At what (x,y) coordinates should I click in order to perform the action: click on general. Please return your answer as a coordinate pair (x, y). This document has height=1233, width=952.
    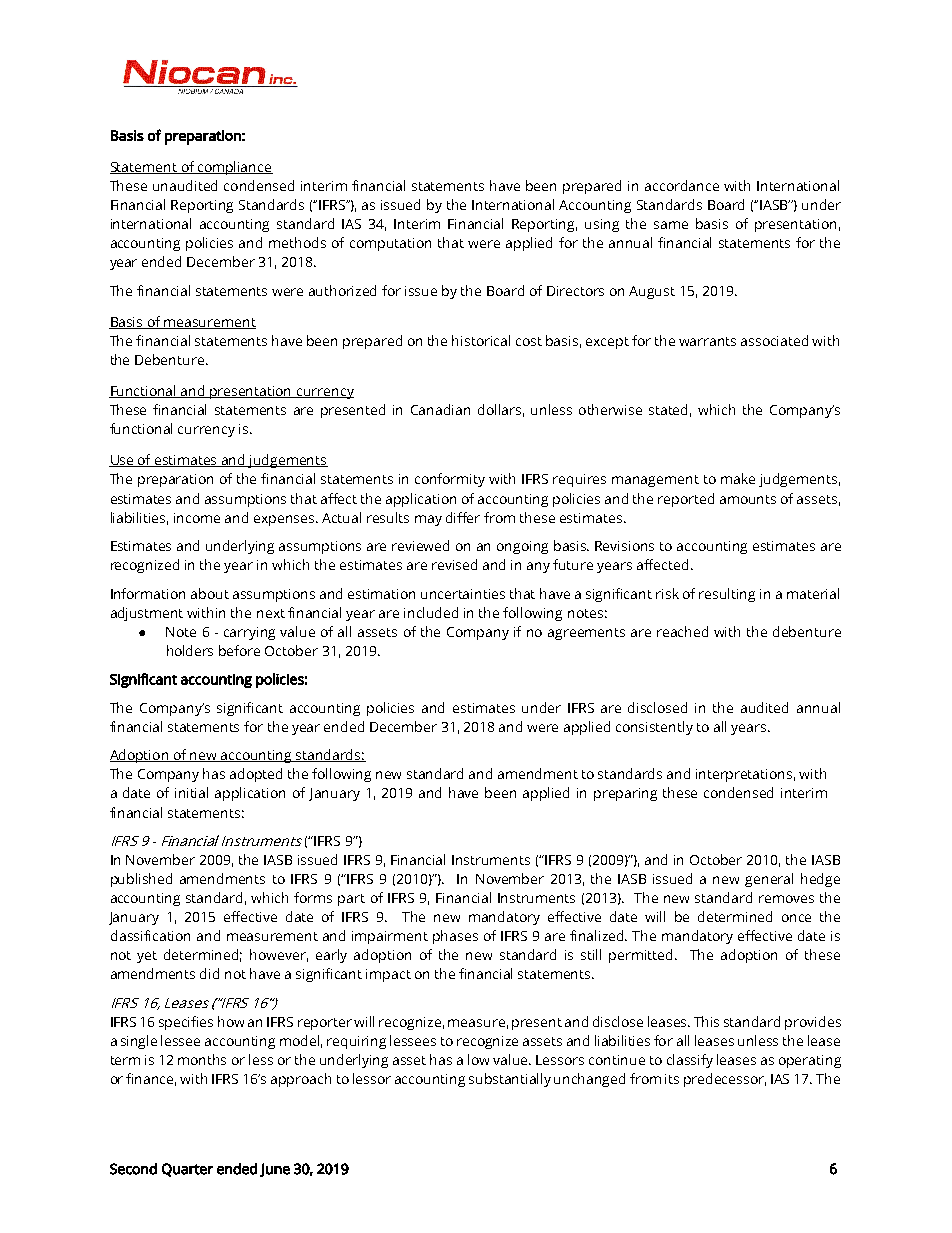
    Looking at the image, I should click on (769, 880).
